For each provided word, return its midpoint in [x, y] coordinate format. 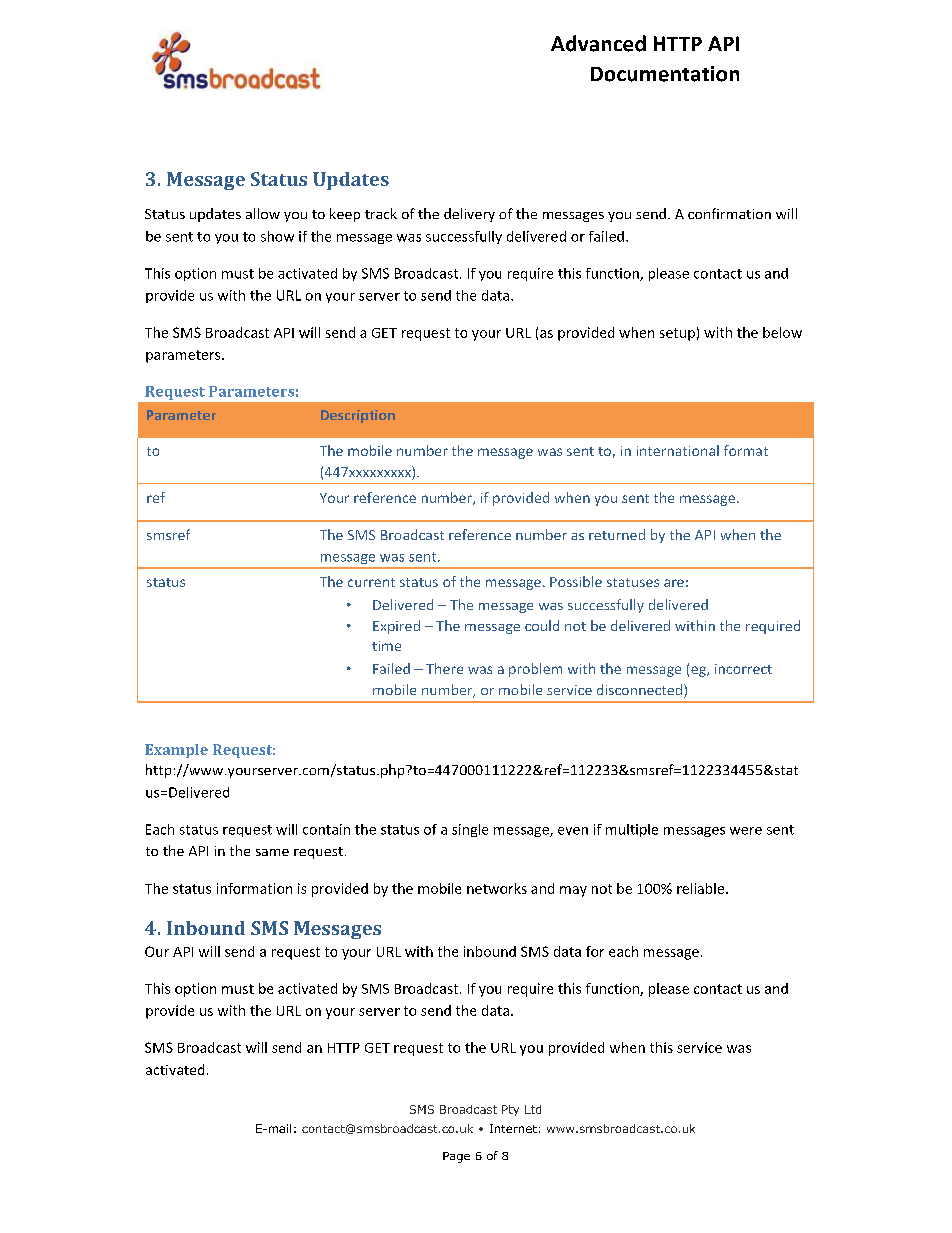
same [272, 852]
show [277, 236]
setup [677, 334]
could [542, 625]
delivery [469, 215]
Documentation [665, 74]
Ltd [533, 1109]
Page [456, 1157]
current [371, 582]
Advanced [598, 43]
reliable [702, 888]
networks [497, 888]
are [674, 583]
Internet [513, 1128]
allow [263, 213]
